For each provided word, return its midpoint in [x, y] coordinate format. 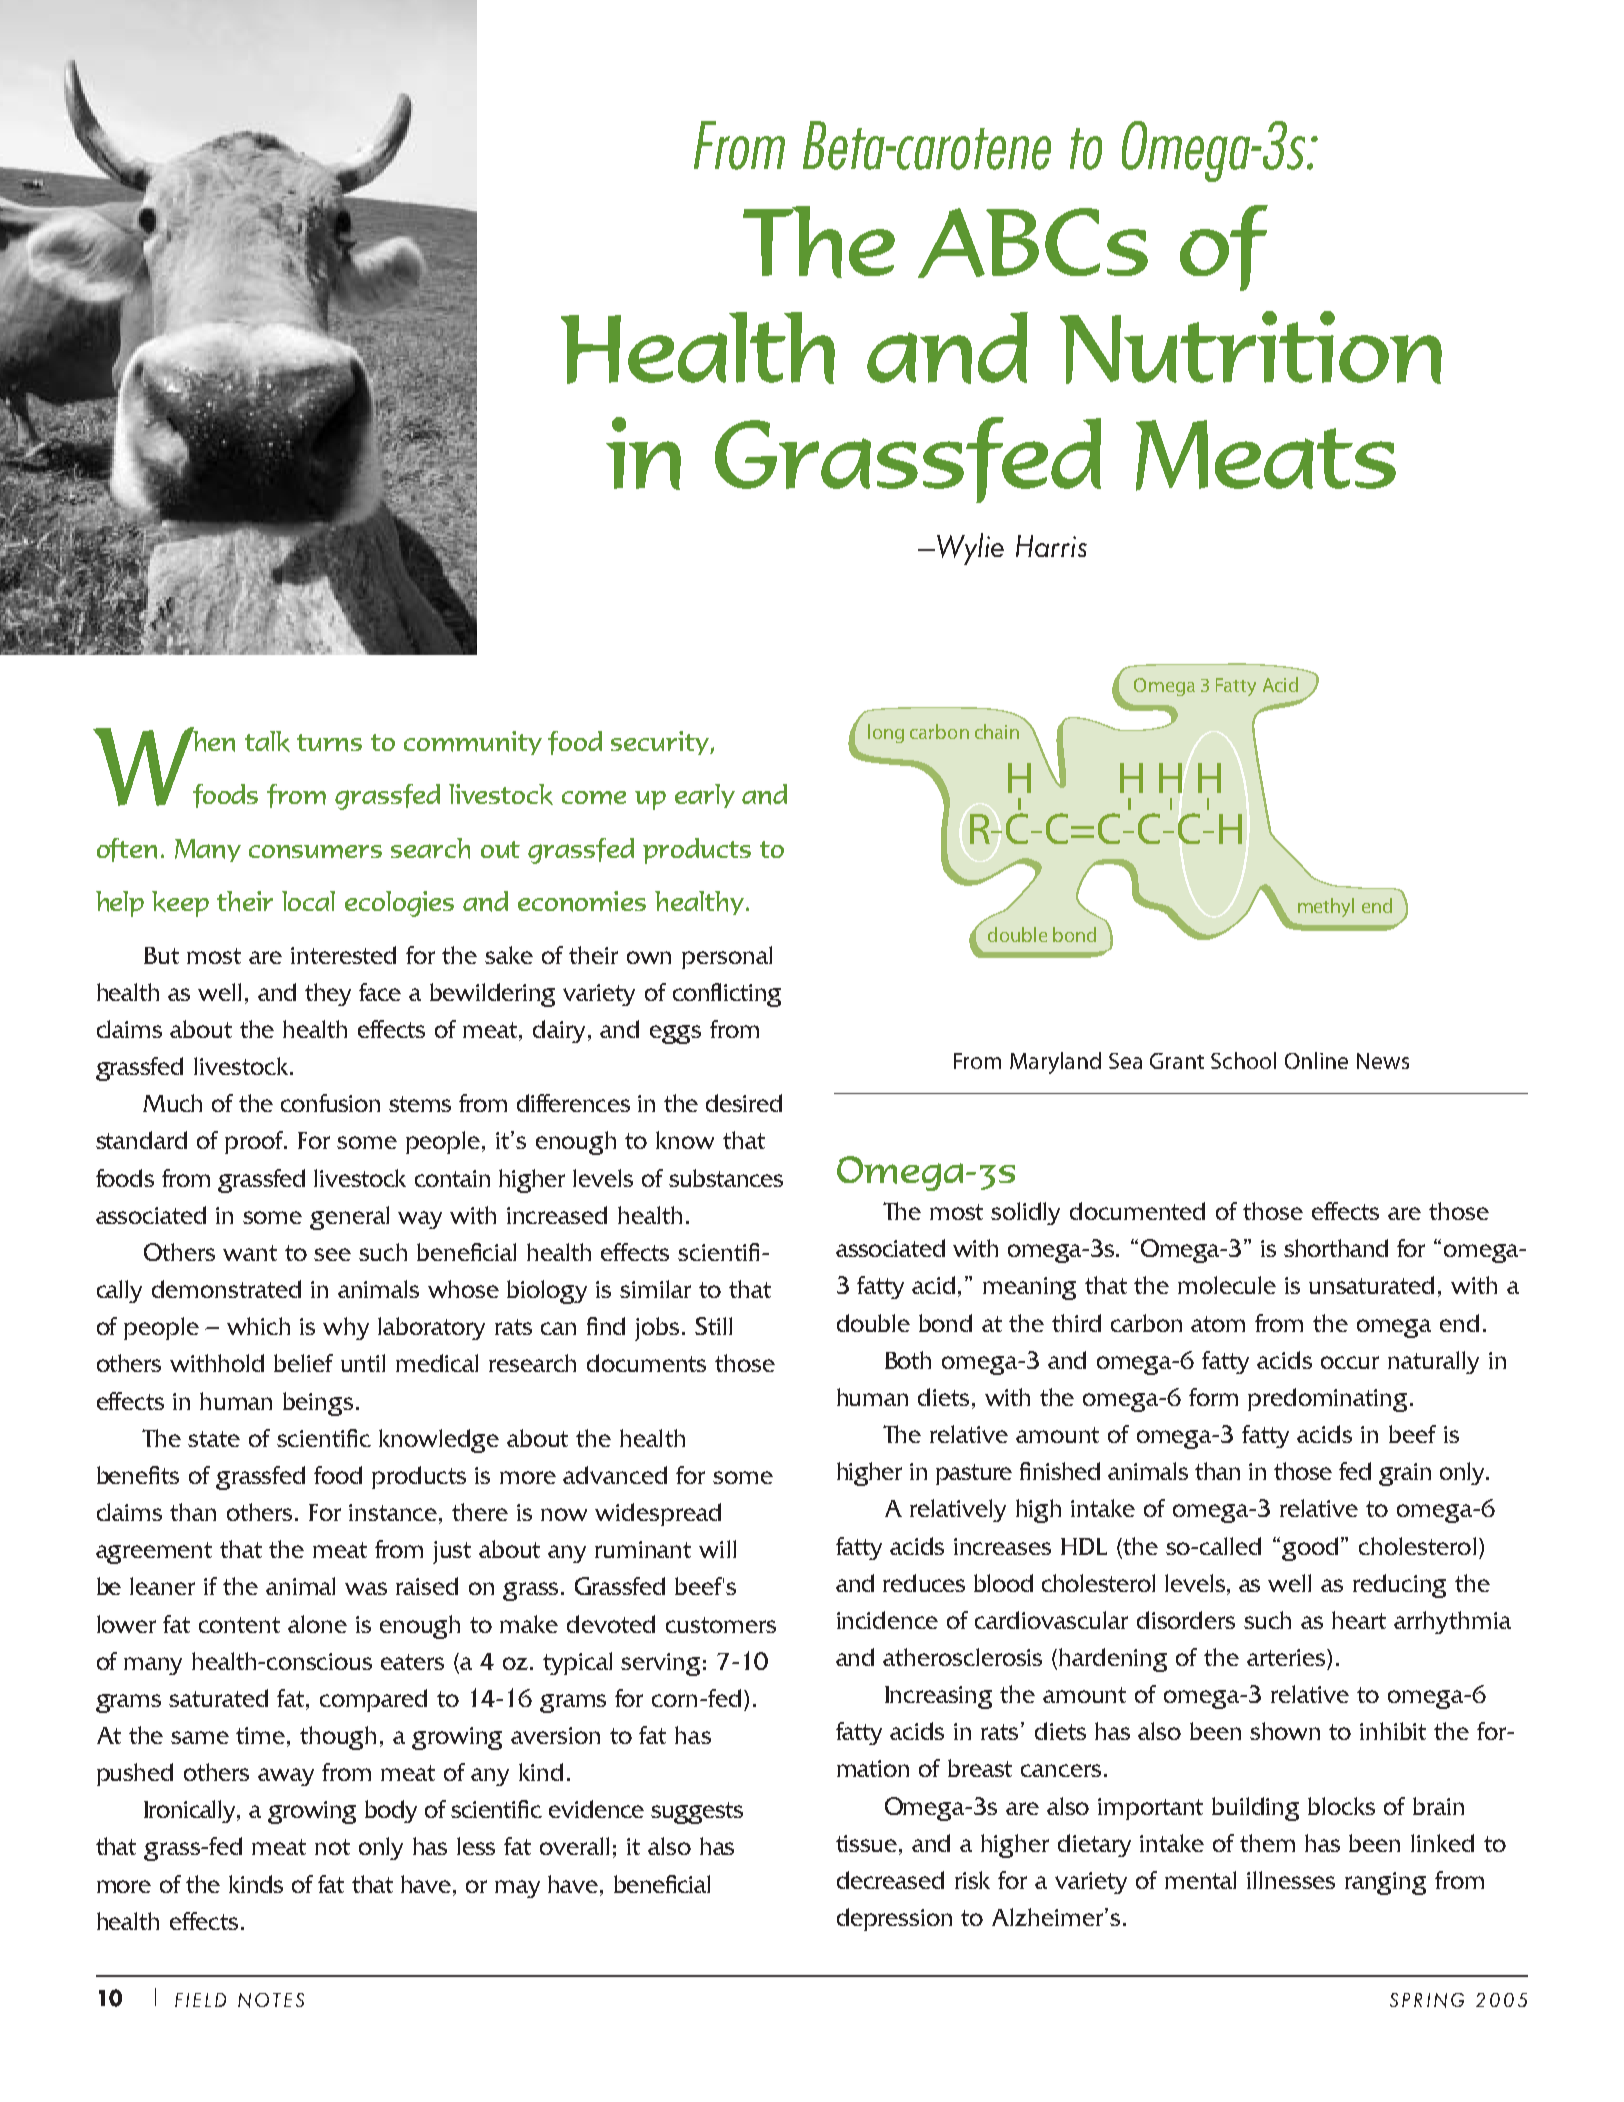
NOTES [271, 2000]
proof [256, 1142]
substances [726, 1178]
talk [267, 741]
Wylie [970, 549]
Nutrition [1251, 347]
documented [1137, 1211]
